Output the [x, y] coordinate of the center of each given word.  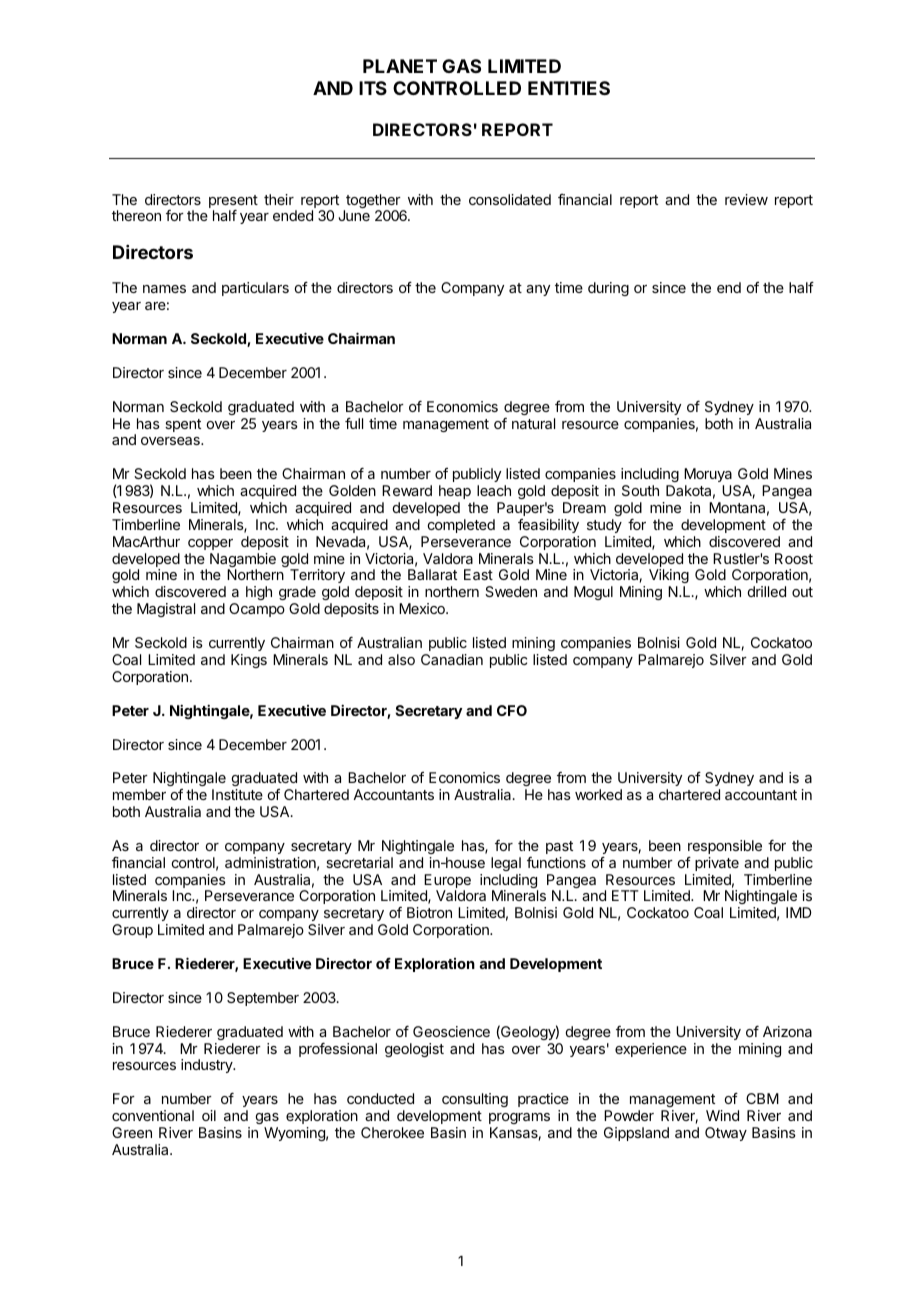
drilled [767, 591]
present [233, 203]
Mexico [423, 608]
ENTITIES [569, 88]
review [746, 199]
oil [209, 1115]
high [259, 593]
